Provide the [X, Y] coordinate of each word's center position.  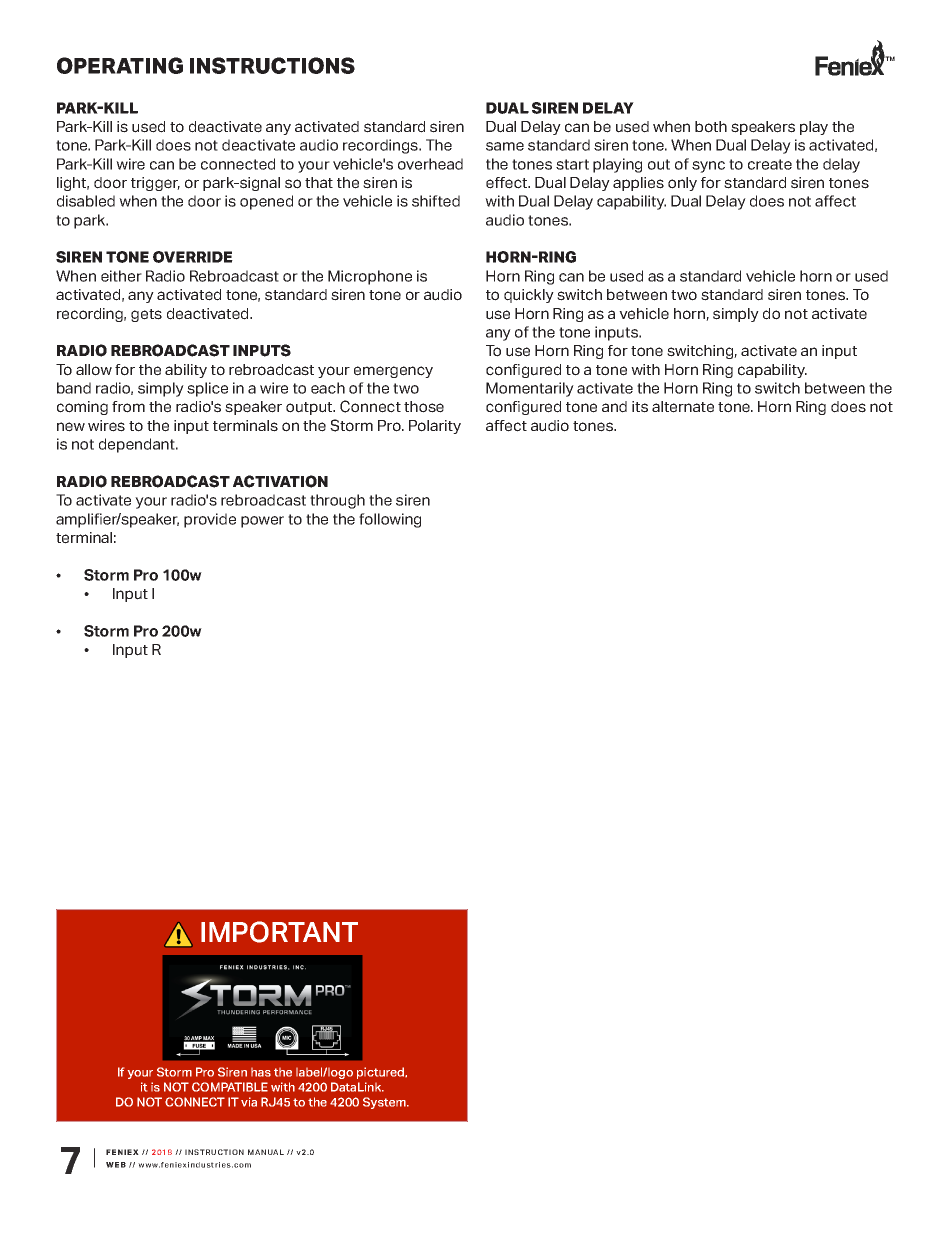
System [385, 1103]
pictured [382, 1073]
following [390, 520]
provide [210, 520]
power [262, 522]
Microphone [370, 277]
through [337, 501]
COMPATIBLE [230, 1087]
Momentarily [530, 389]
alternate [683, 407]
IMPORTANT [279, 932]
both [711, 127]
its [640, 407]
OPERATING [120, 65]
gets [146, 315]
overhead [430, 164]
